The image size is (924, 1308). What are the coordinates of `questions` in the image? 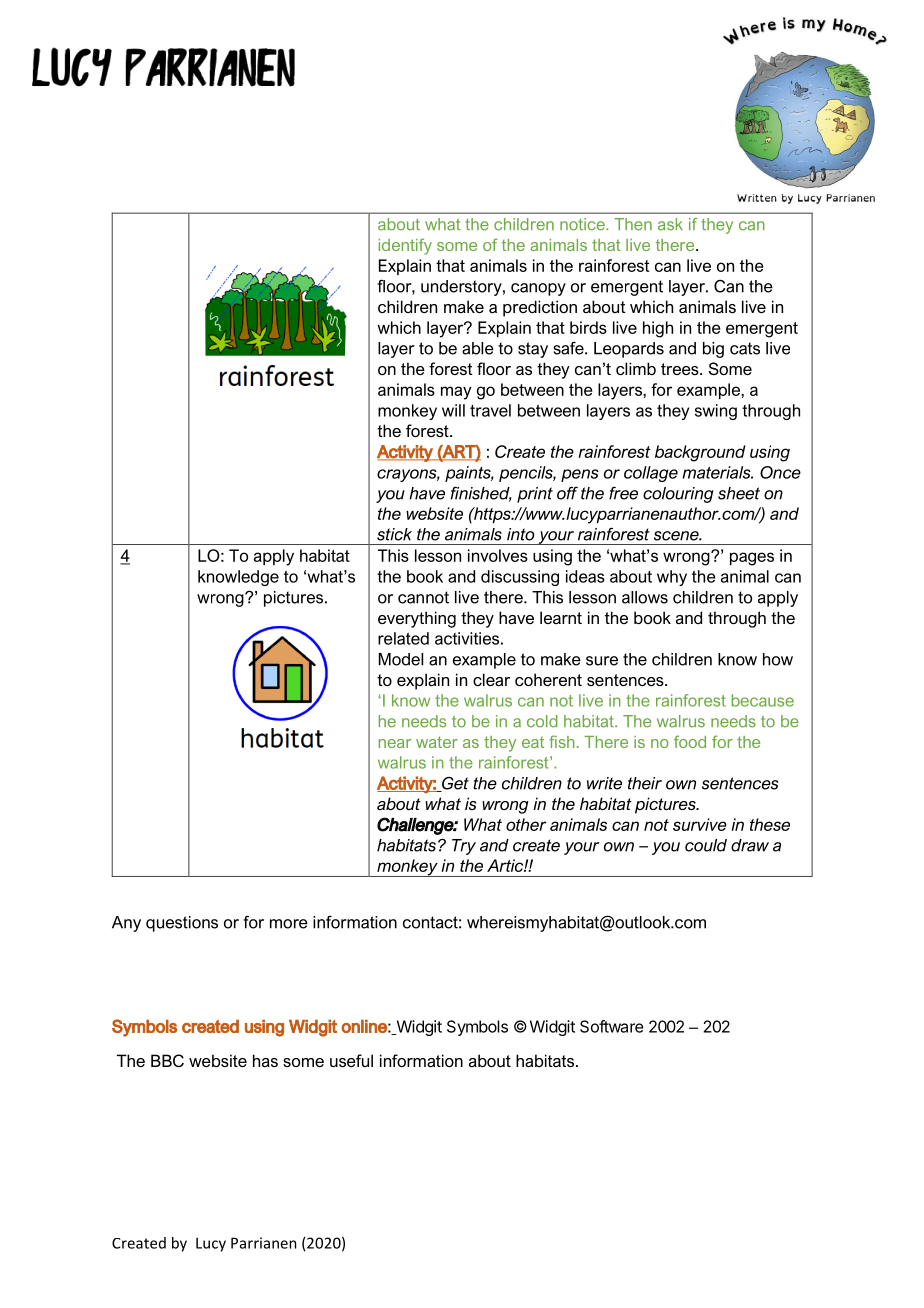 It's located at (182, 924).
